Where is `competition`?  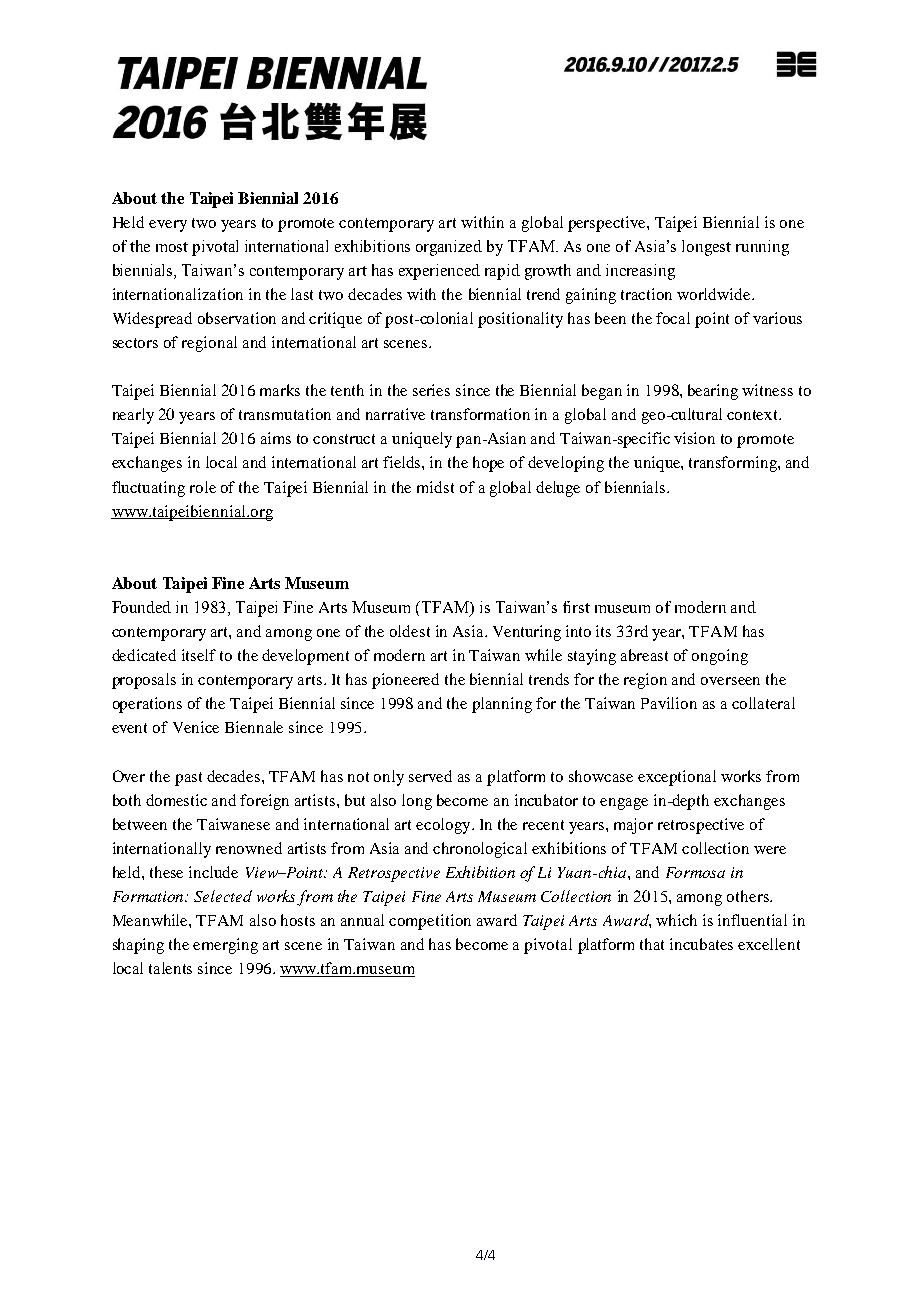
competition is located at coordinates (430, 922).
